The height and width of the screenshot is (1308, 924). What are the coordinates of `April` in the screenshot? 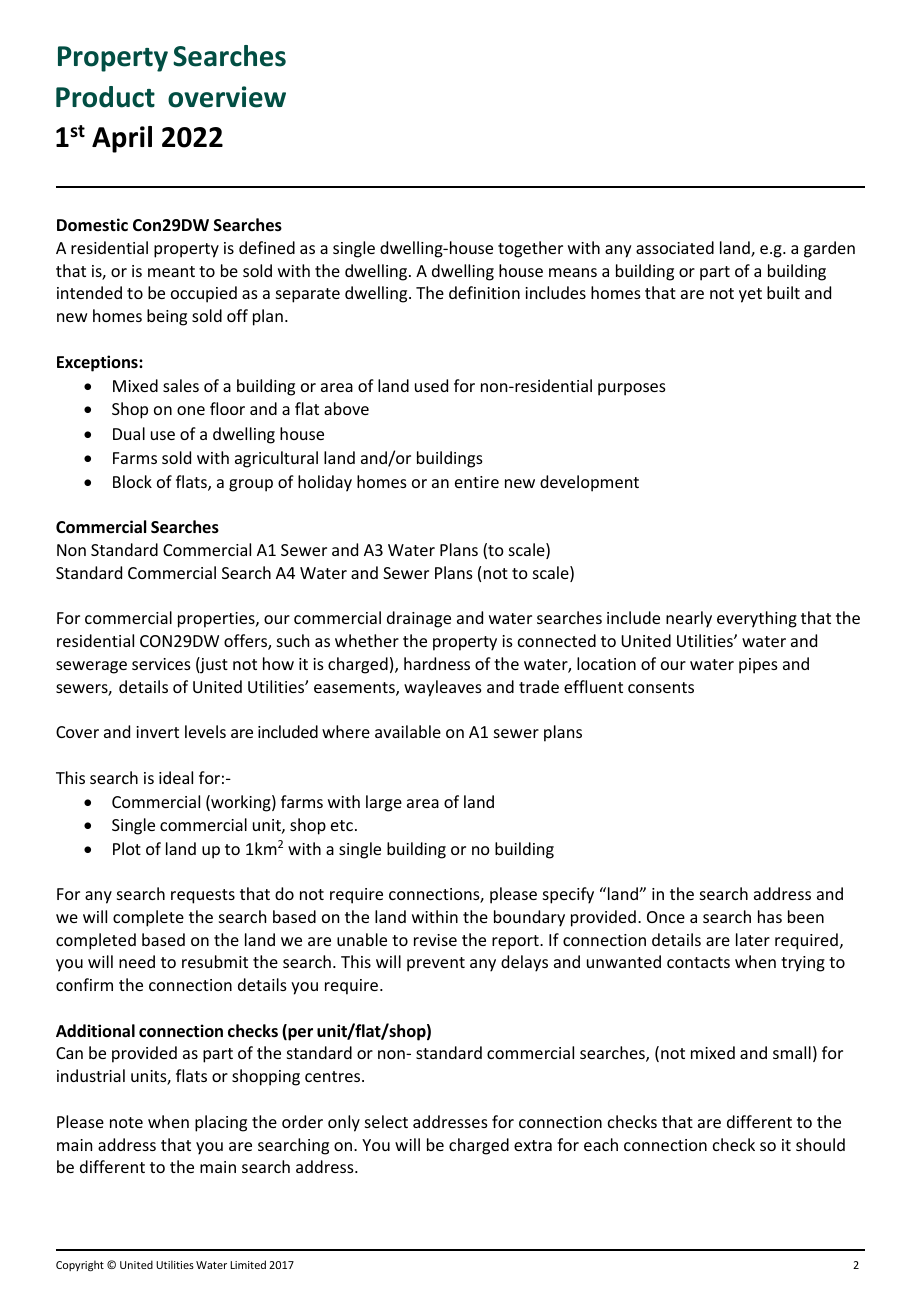 It's located at (122, 139).
